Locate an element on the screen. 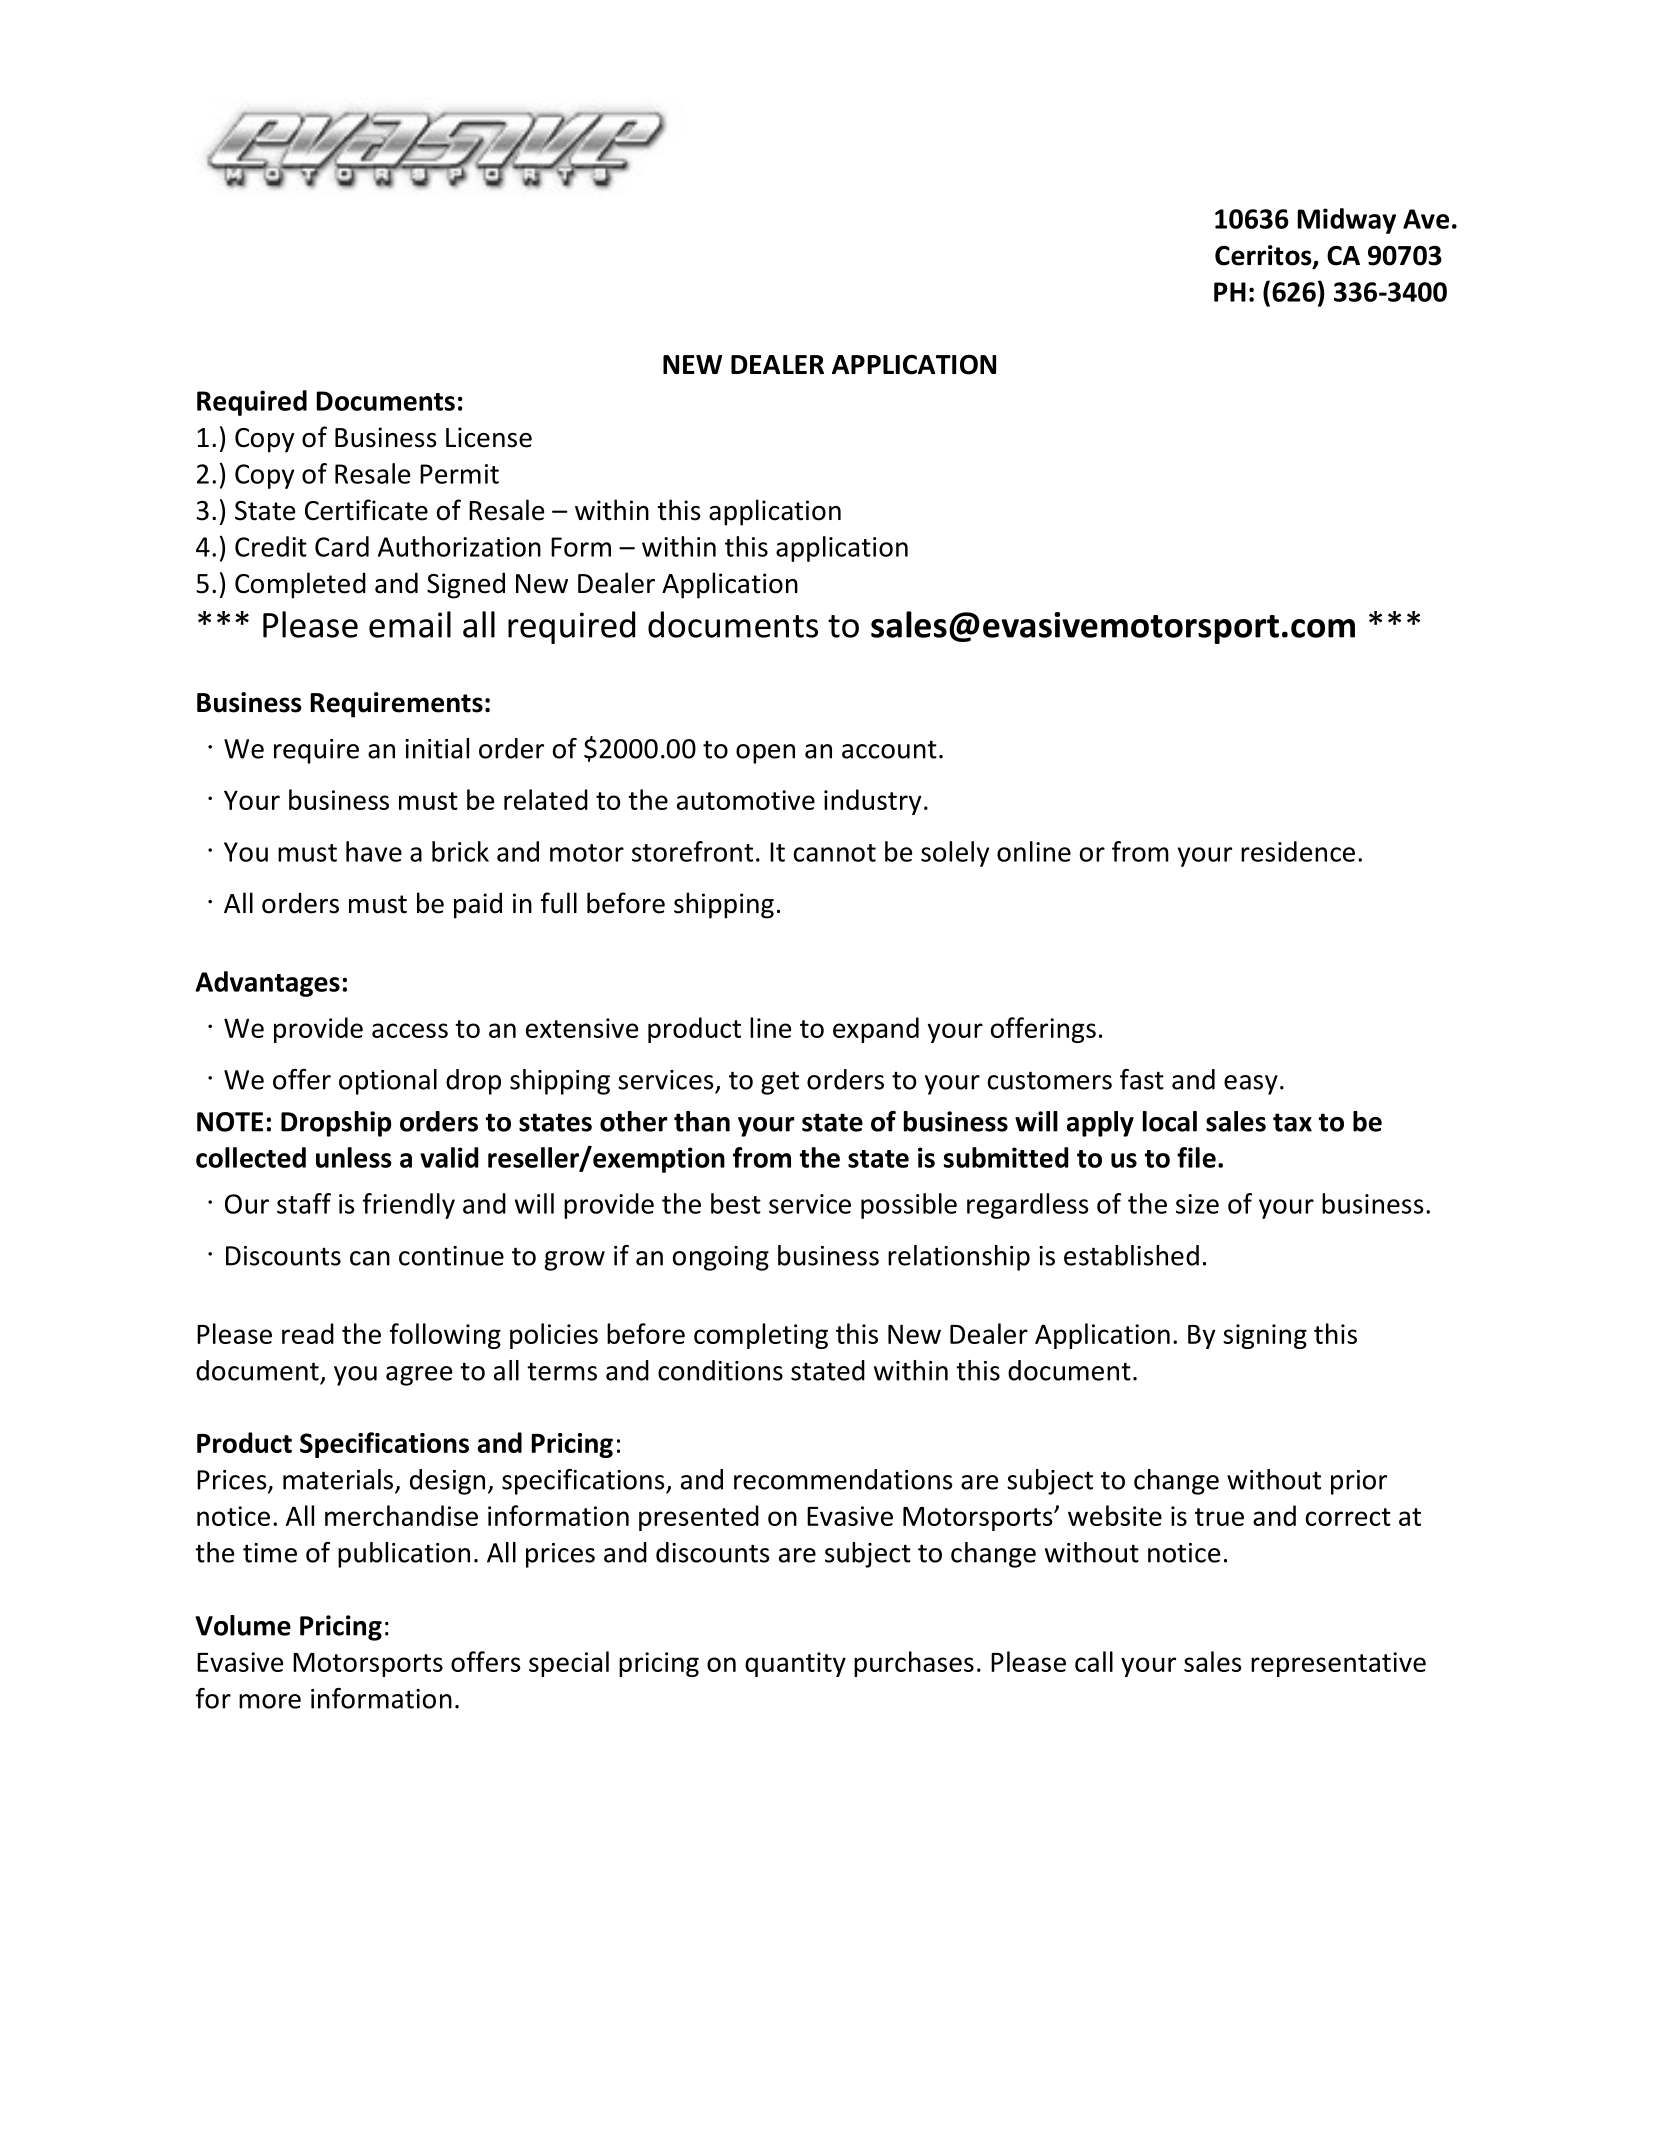 The image size is (1660, 2149). License is located at coordinates (489, 437).
